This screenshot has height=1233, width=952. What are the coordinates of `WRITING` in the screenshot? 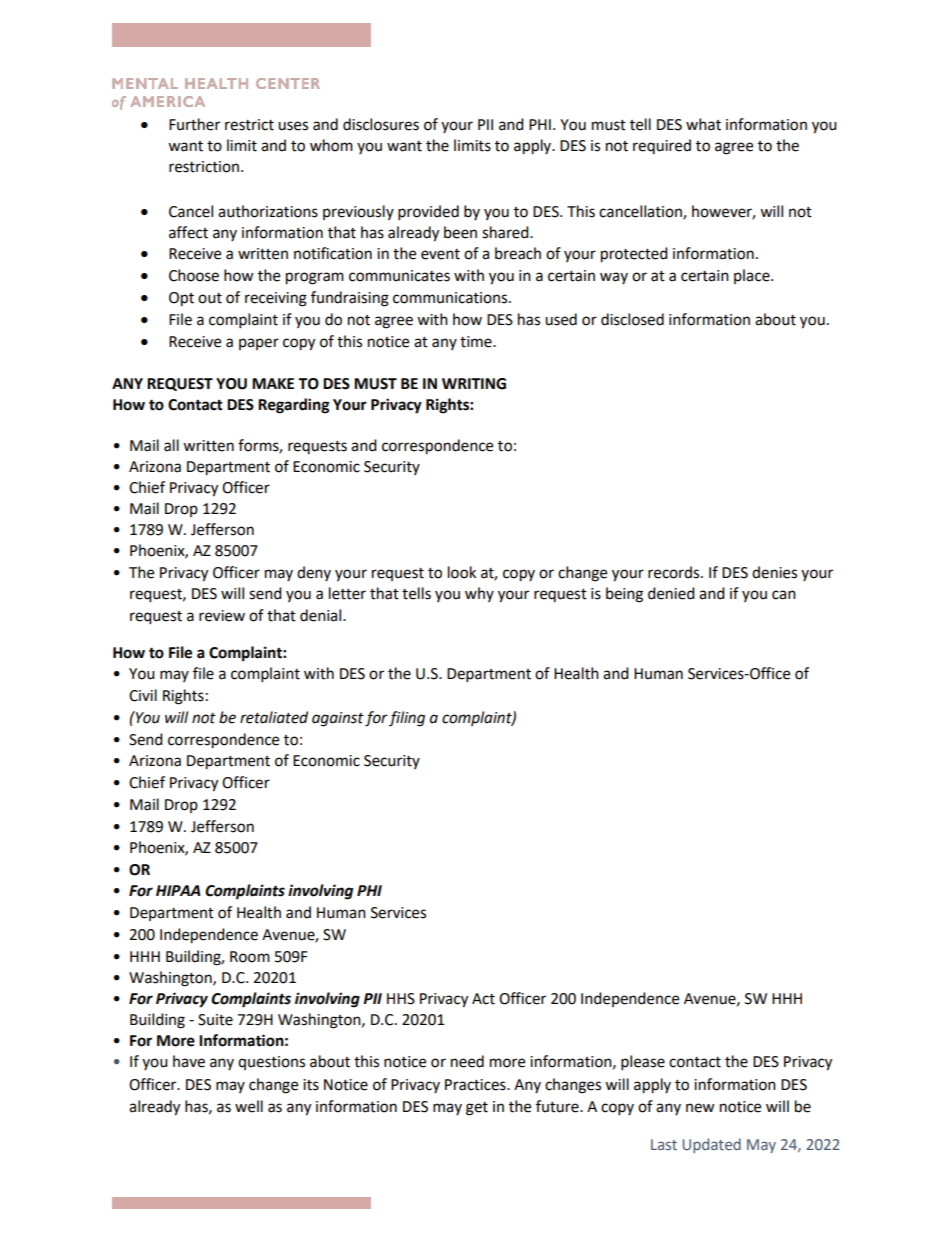 It's located at (474, 384).
